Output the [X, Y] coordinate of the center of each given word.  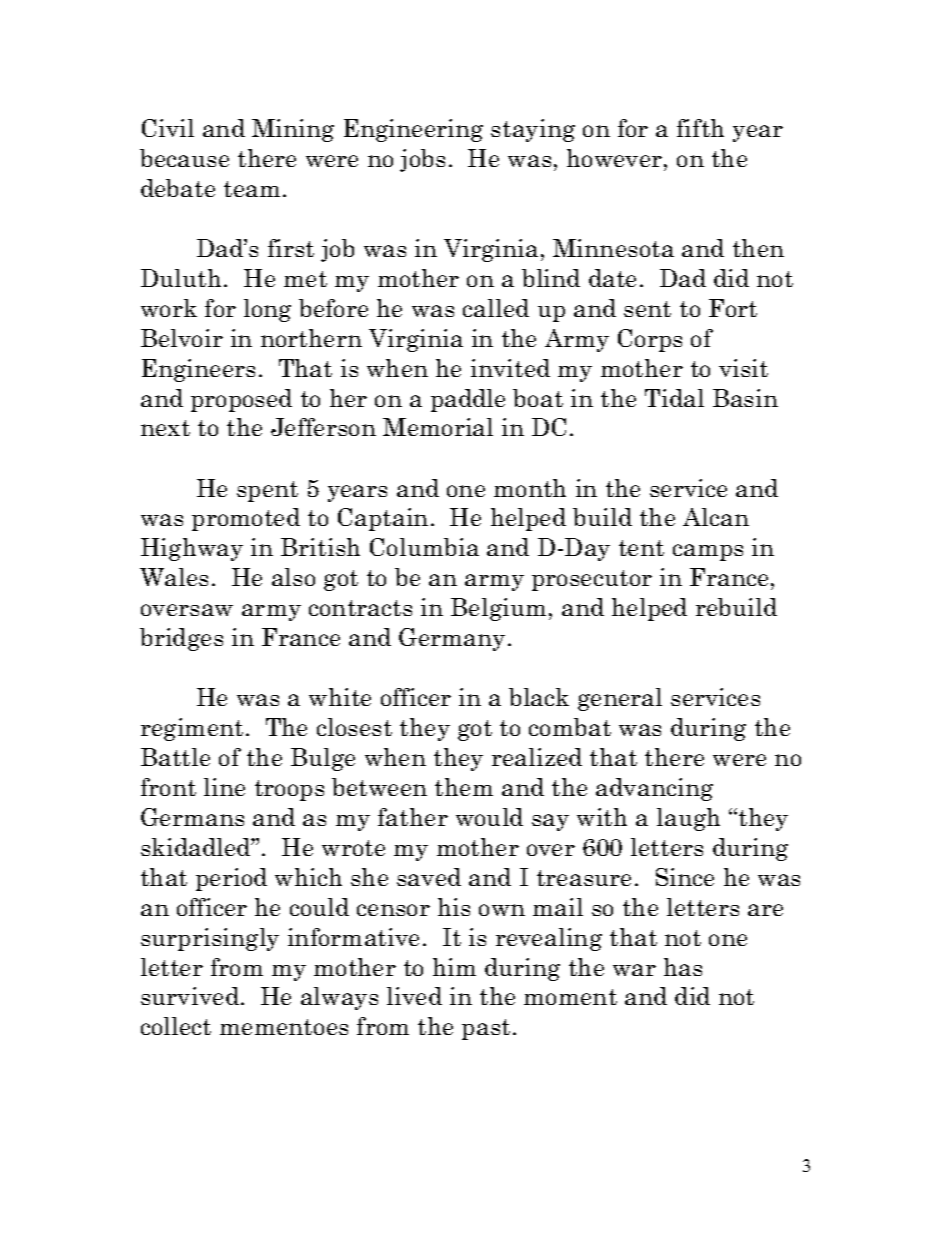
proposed [241, 400]
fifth [700, 128]
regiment [192, 729]
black [539, 697]
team [252, 189]
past [486, 1029]
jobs [422, 160]
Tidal [674, 398]
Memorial [438, 427]
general [620, 699]
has [683, 967]
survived [190, 996]
